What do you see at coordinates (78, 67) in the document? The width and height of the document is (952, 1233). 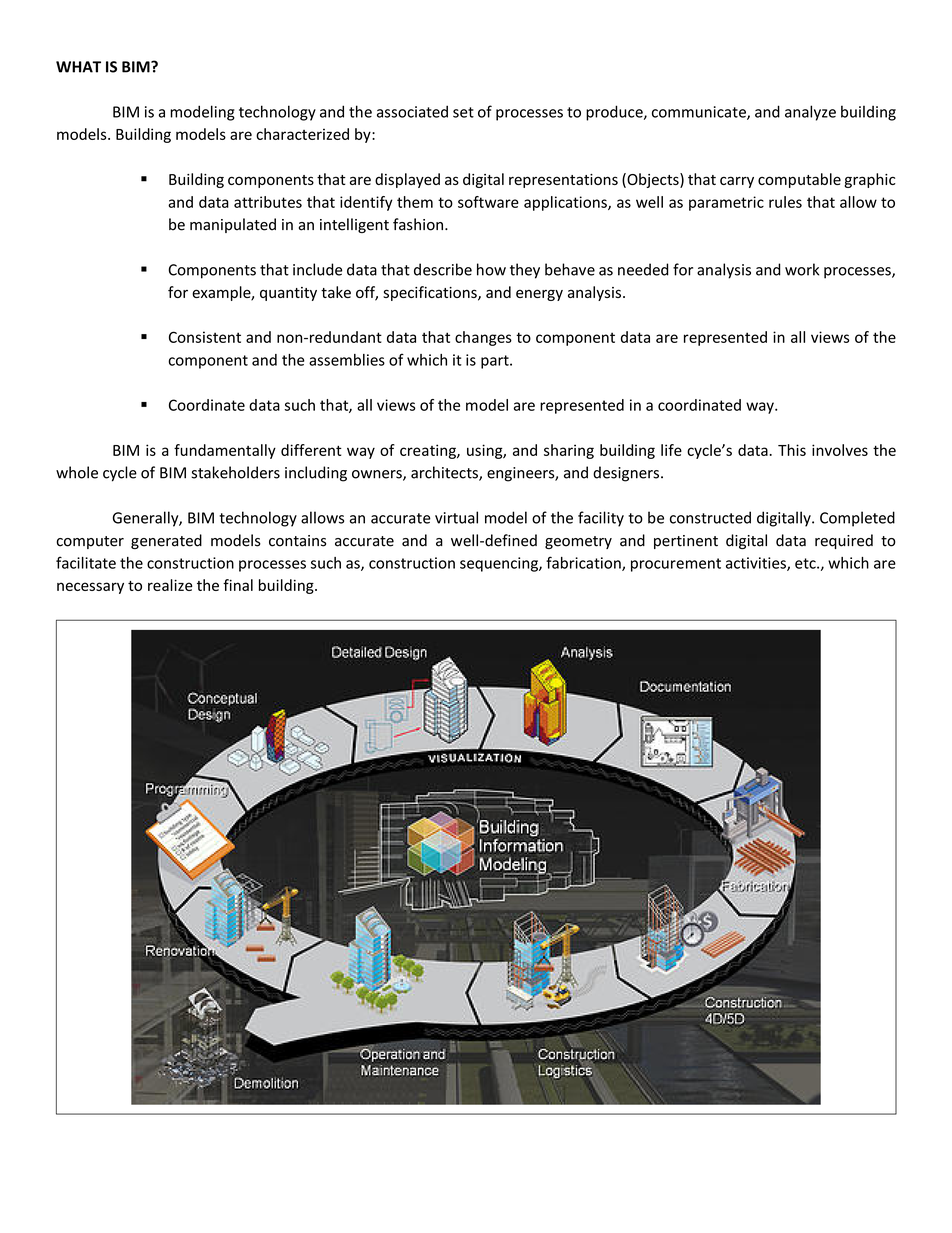 I see `WHAT` at bounding box center [78, 67].
